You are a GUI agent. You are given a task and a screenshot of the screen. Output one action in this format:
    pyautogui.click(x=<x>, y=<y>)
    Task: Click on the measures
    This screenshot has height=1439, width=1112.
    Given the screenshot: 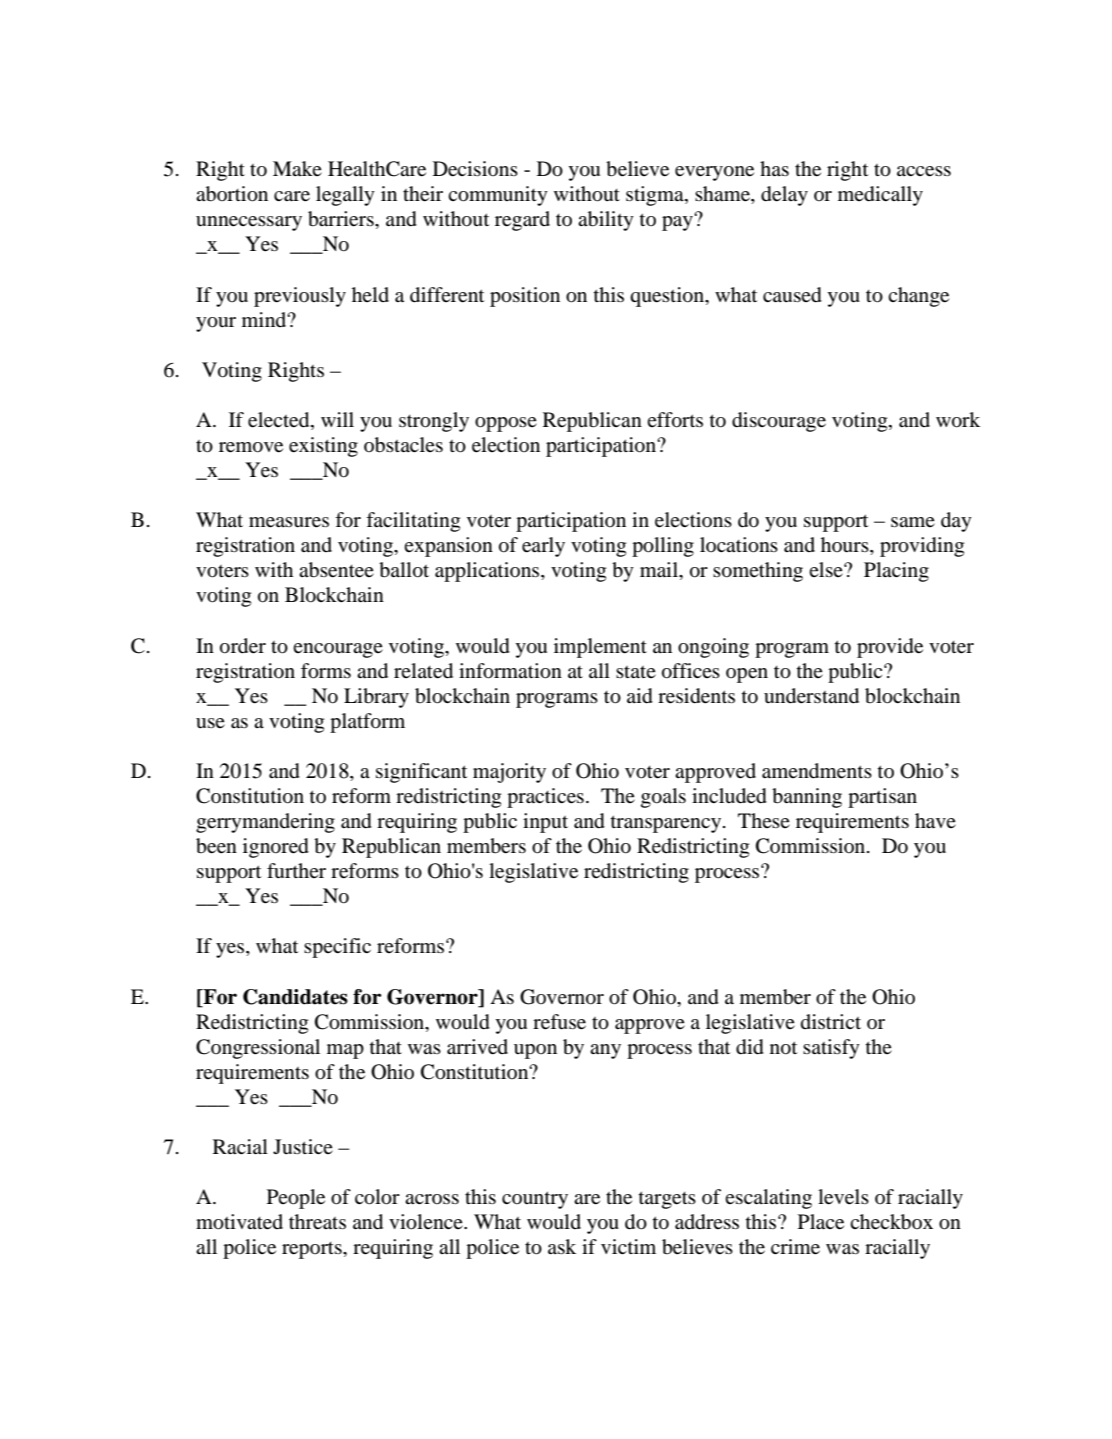 What is the action you would take?
    pyautogui.click(x=289, y=522)
